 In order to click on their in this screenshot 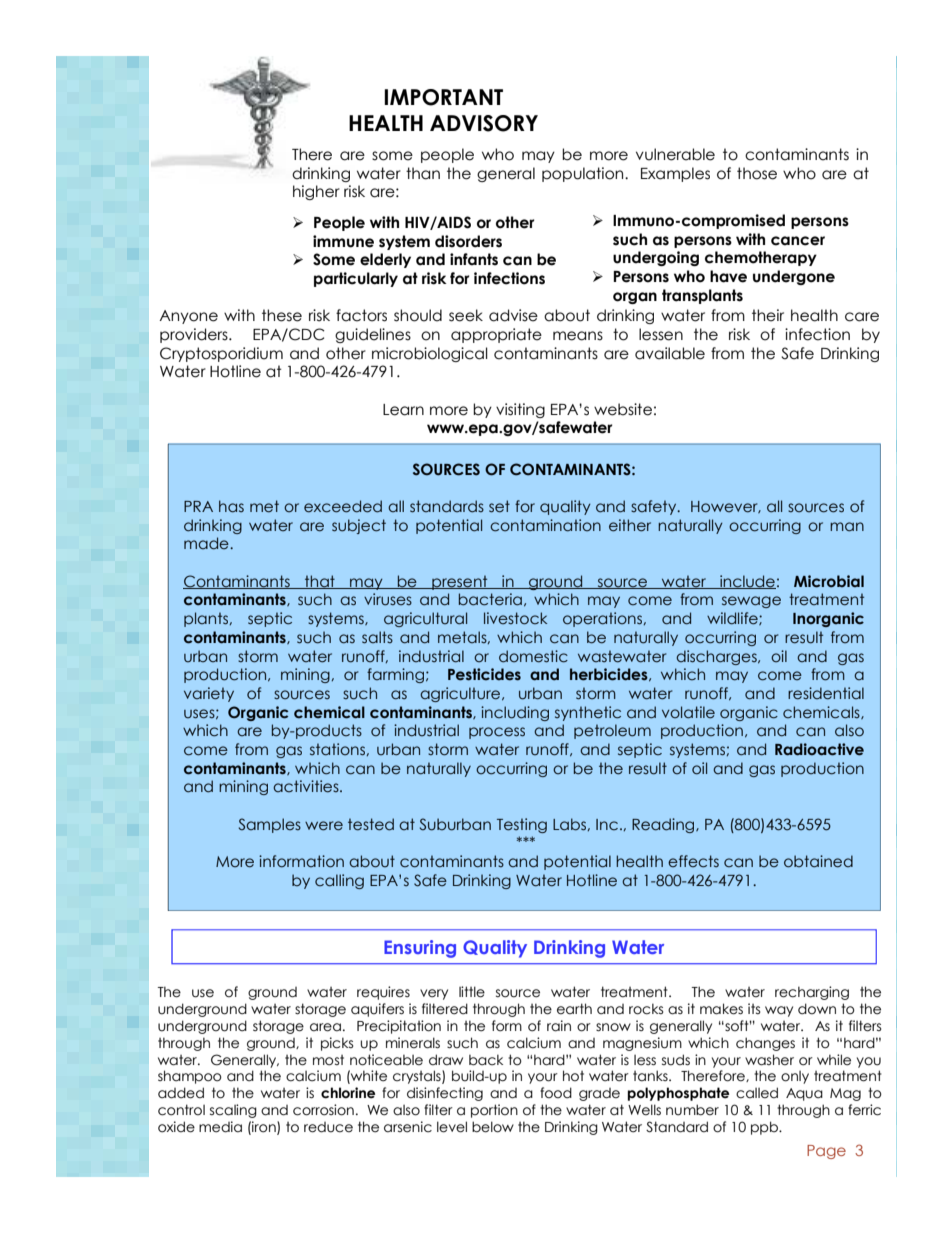, I will do `click(768, 315)`.
